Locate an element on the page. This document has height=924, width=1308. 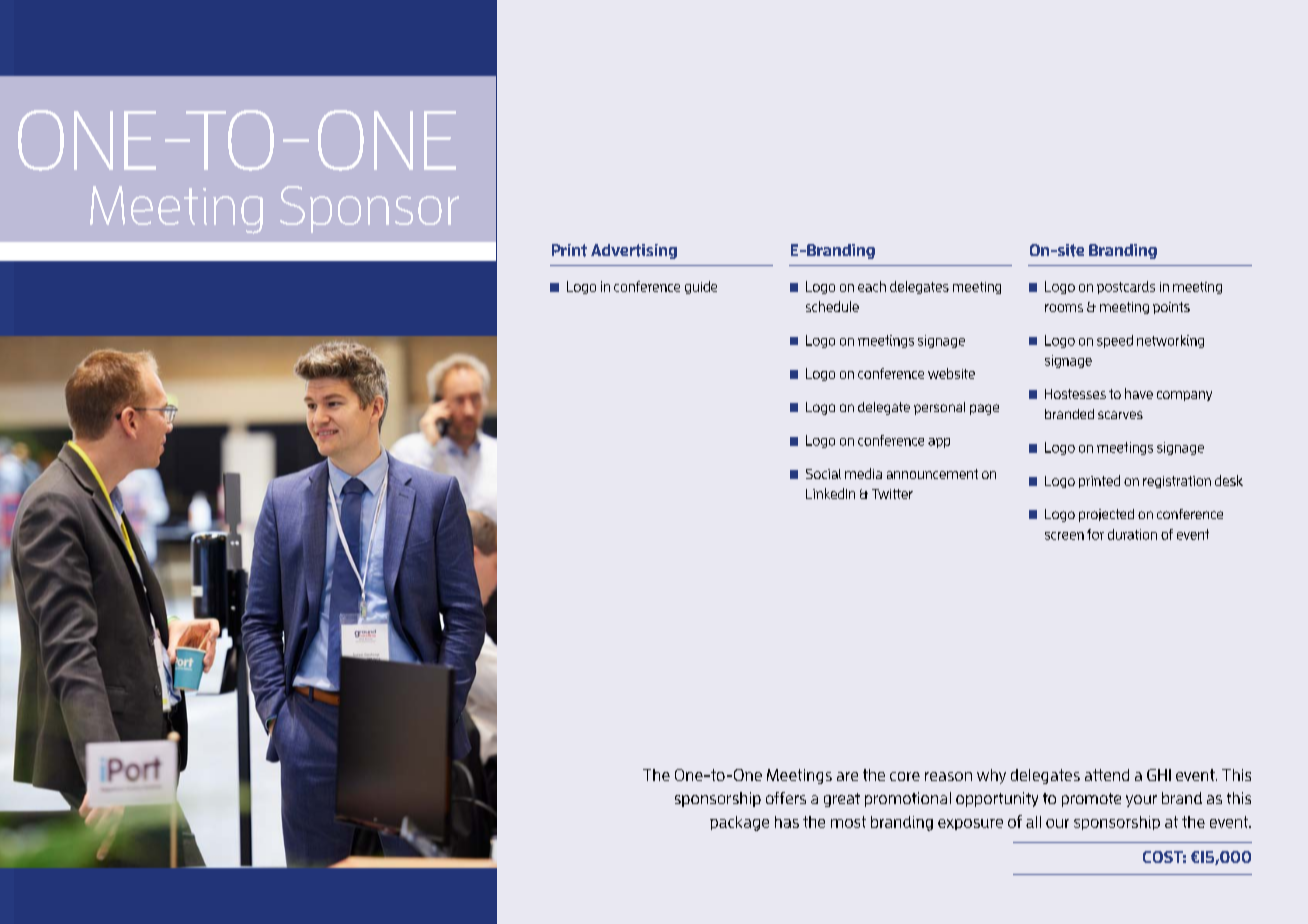
each is located at coordinates (872, 286).
